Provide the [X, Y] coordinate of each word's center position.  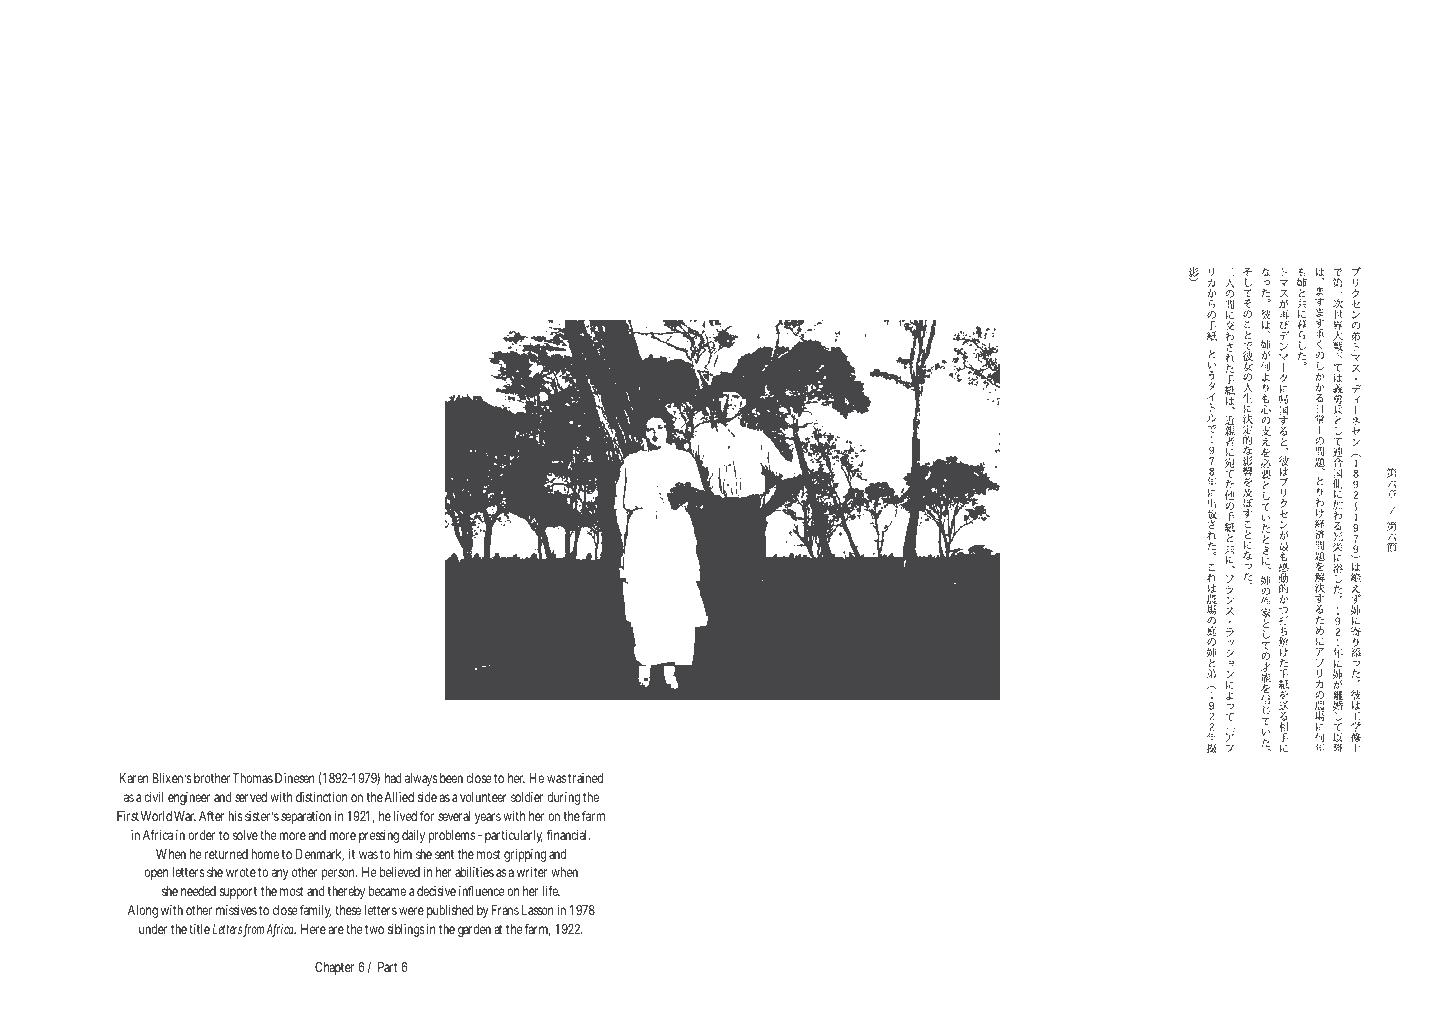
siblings [406, 930]
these [348, 910]
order [201, 835]
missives [236, 910]
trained [585, 778]
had [393, 778]
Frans [505, 910]
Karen [134, 778]
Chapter [334, 968]
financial [568, 834]
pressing [379, 836]
